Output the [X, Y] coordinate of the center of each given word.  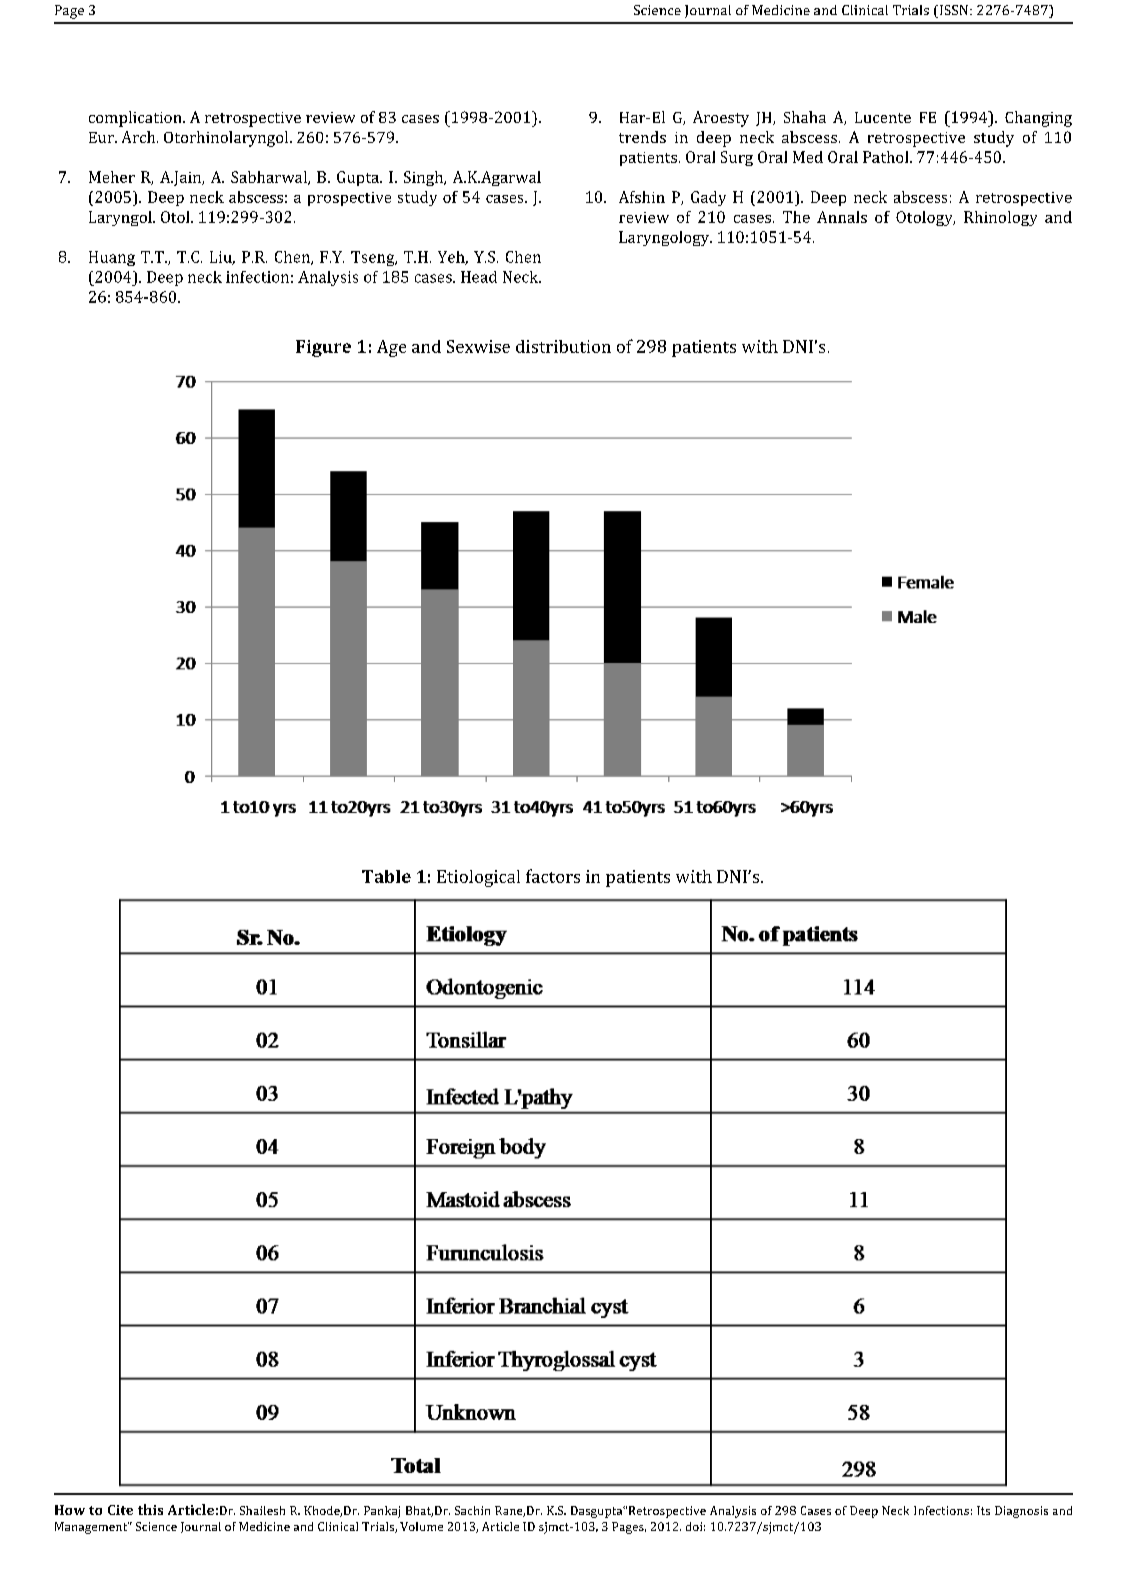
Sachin [472, 1510]
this [150, 1509]
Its [983, 1510]
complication [136, 119]
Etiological [478, 878]
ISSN [954, 11]
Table [386, 876]
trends [642, 137]
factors [553, 876]
